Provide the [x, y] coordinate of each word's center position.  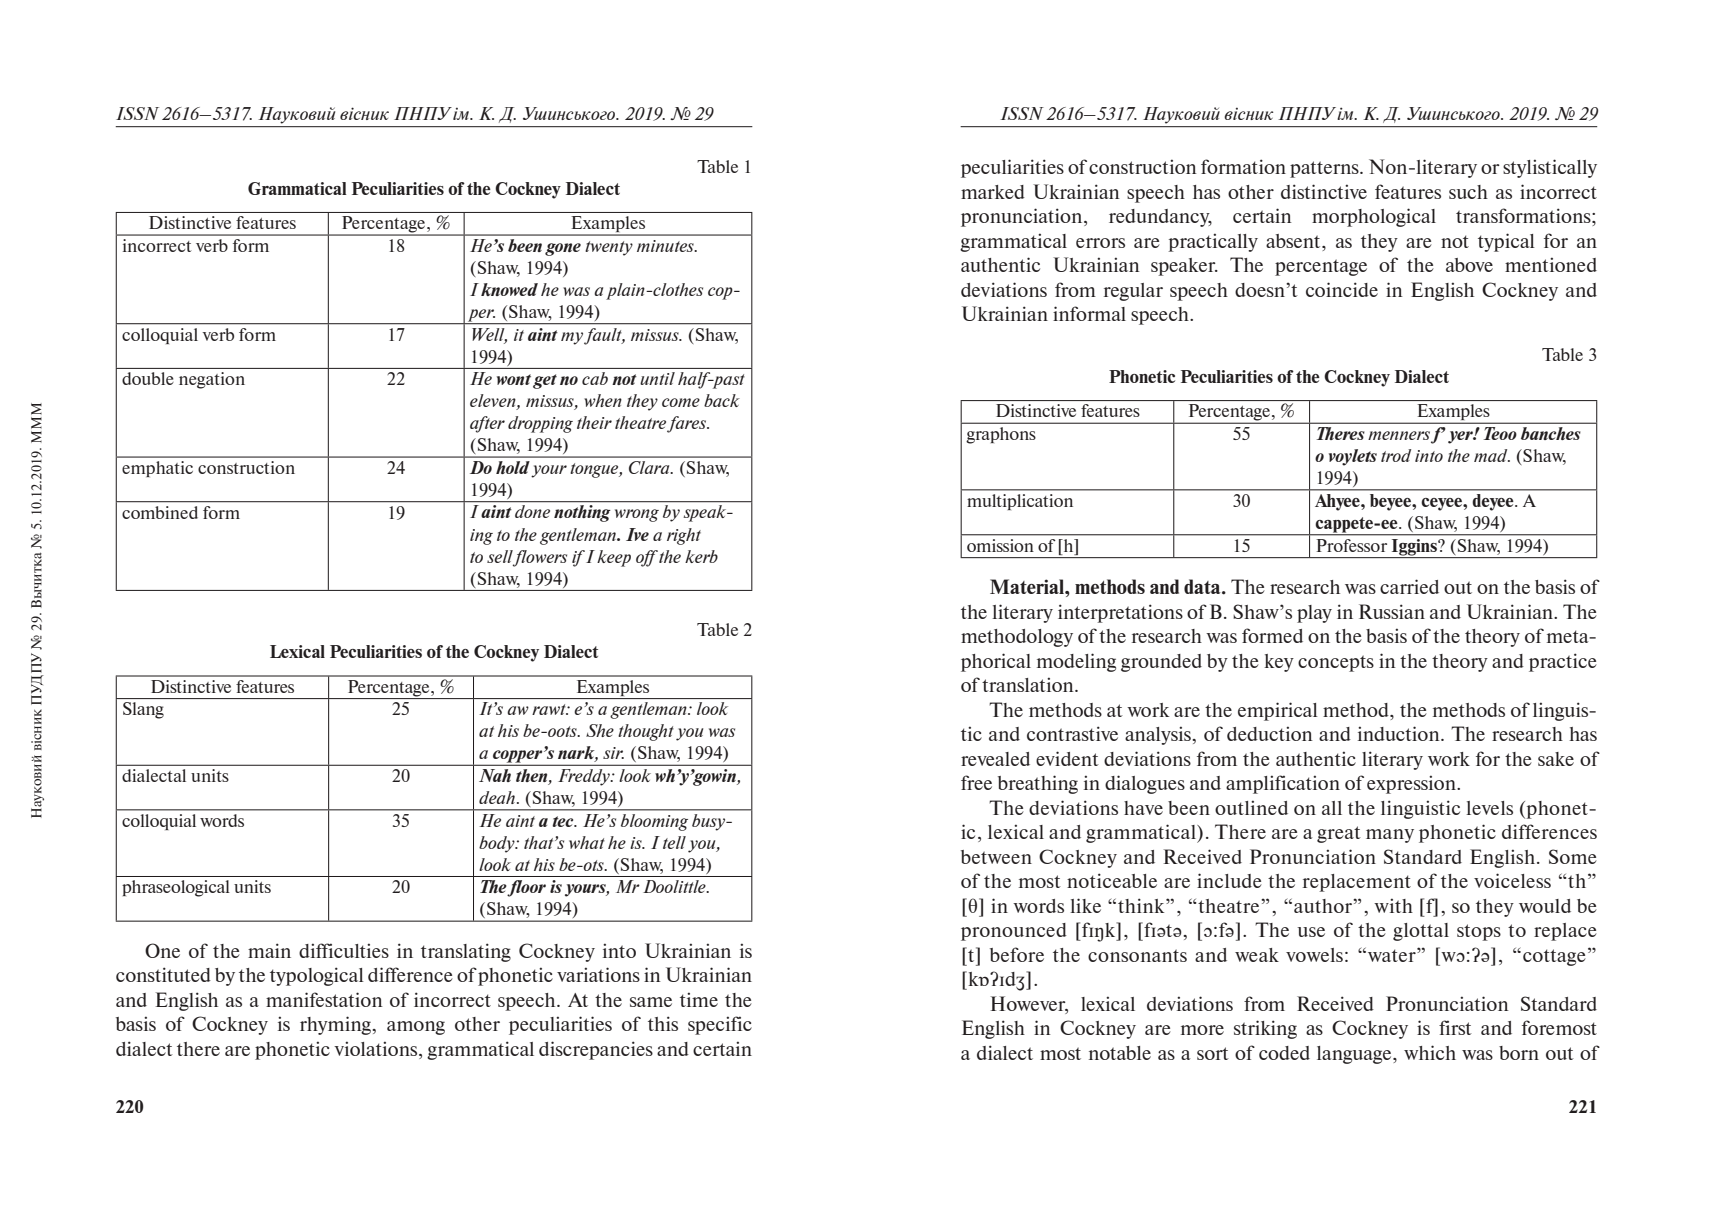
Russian [1392, 611]
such [1468, 192]
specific [720, 1025]
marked [993, 192]
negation [212, 380]
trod [1396, 455]
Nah [495, 775]
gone [563, 249]
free [976, 782]
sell [500, 556]
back [722, 400]
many [1390, 836]
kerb [701, 556]
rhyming [336, 1025]
